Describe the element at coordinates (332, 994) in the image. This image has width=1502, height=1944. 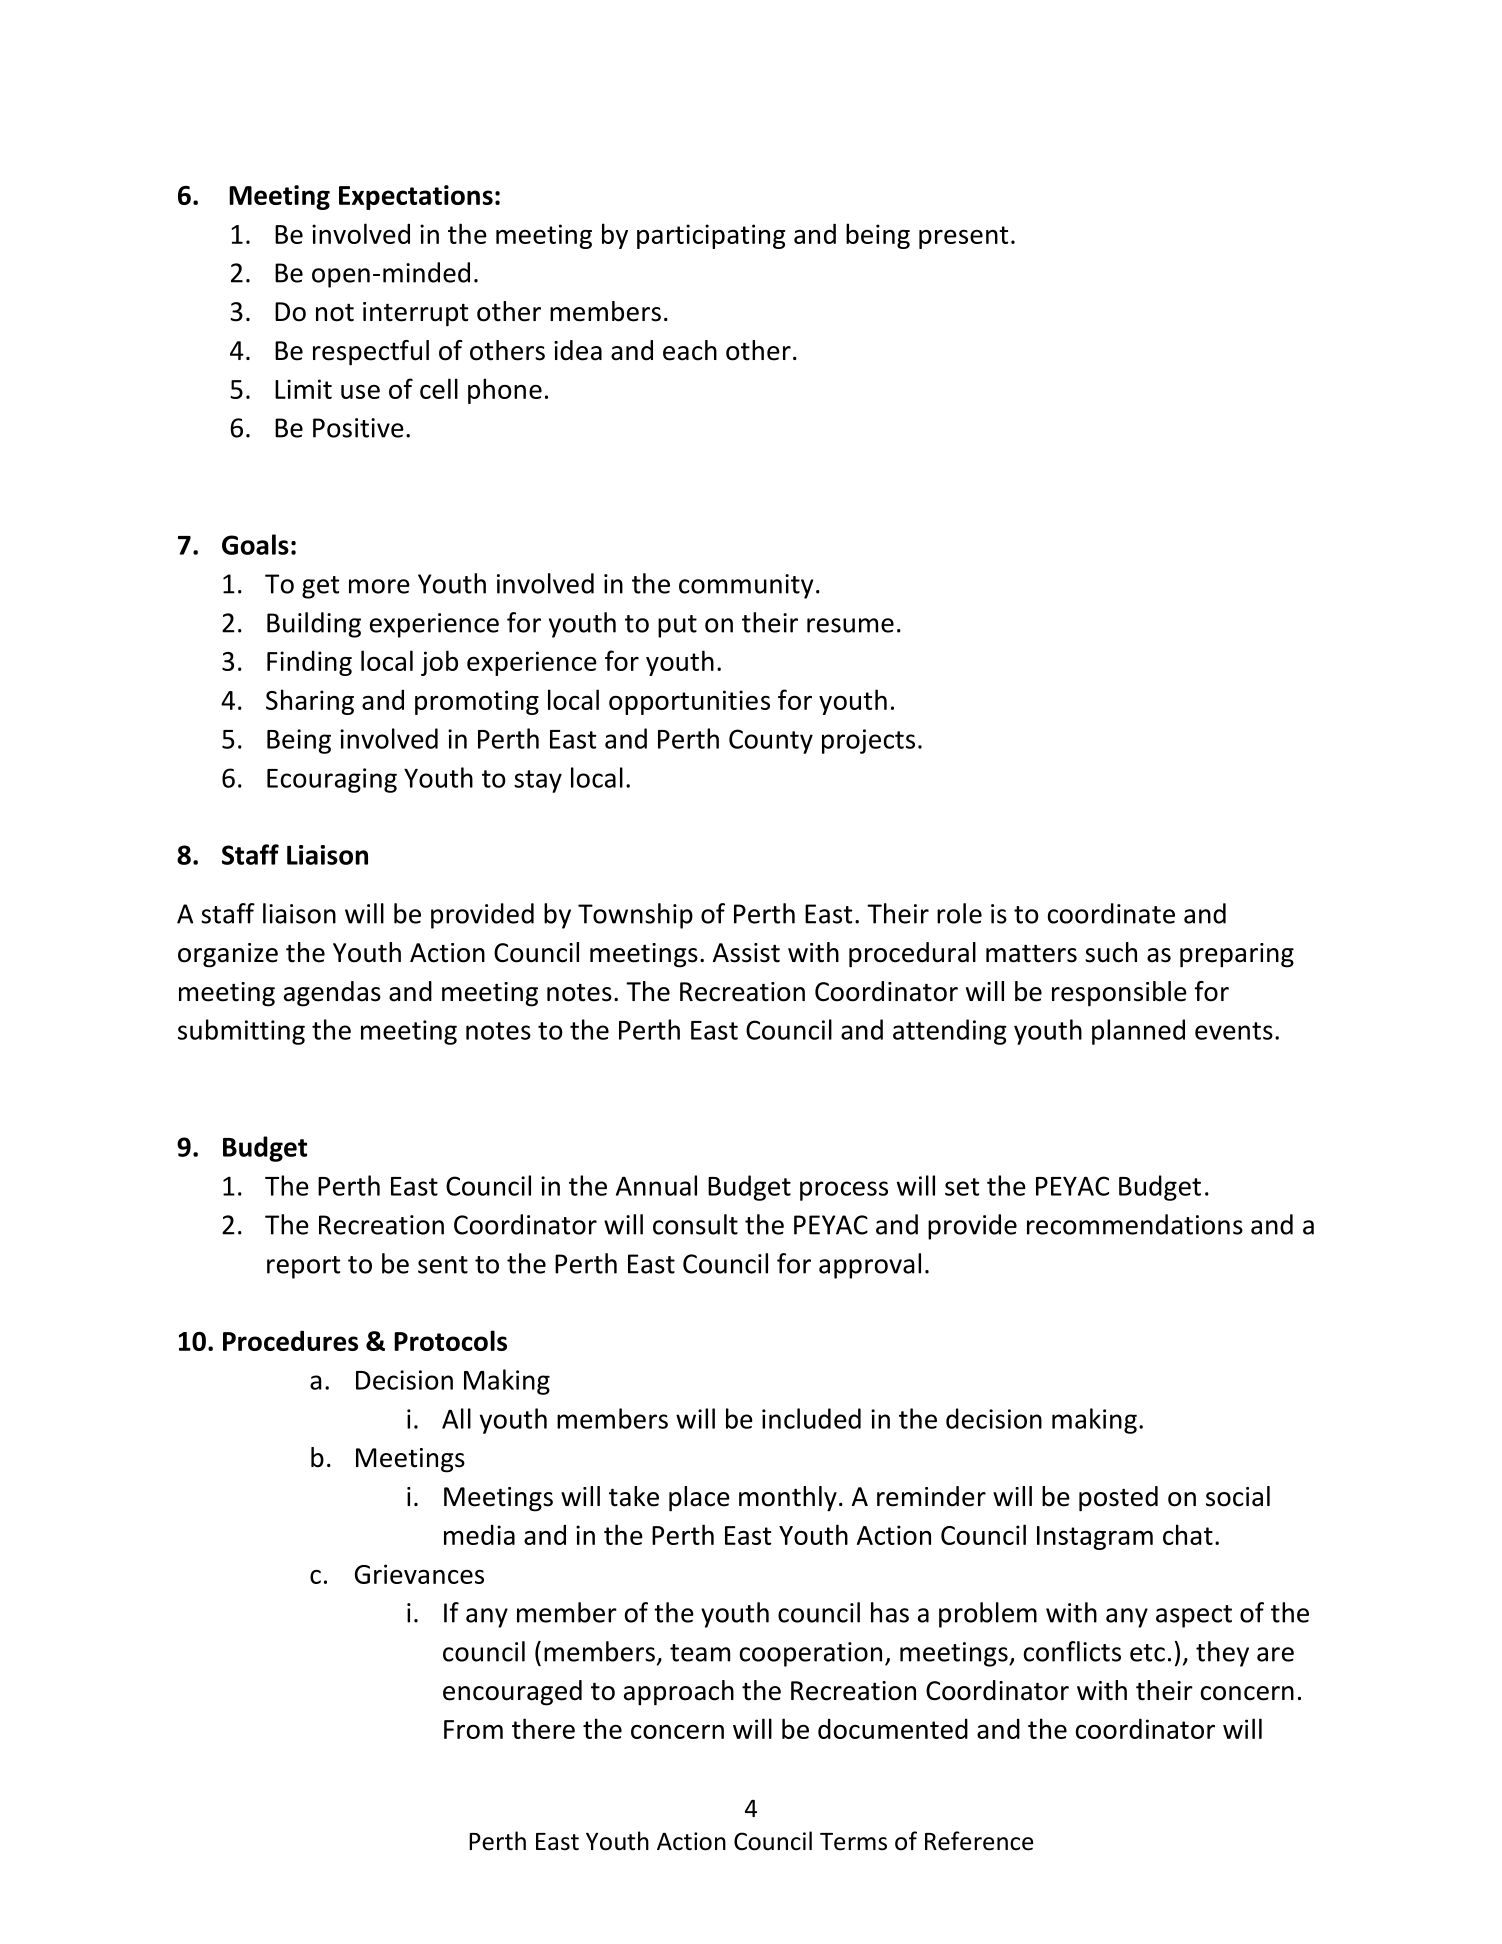
I see `agendas` at that location.
